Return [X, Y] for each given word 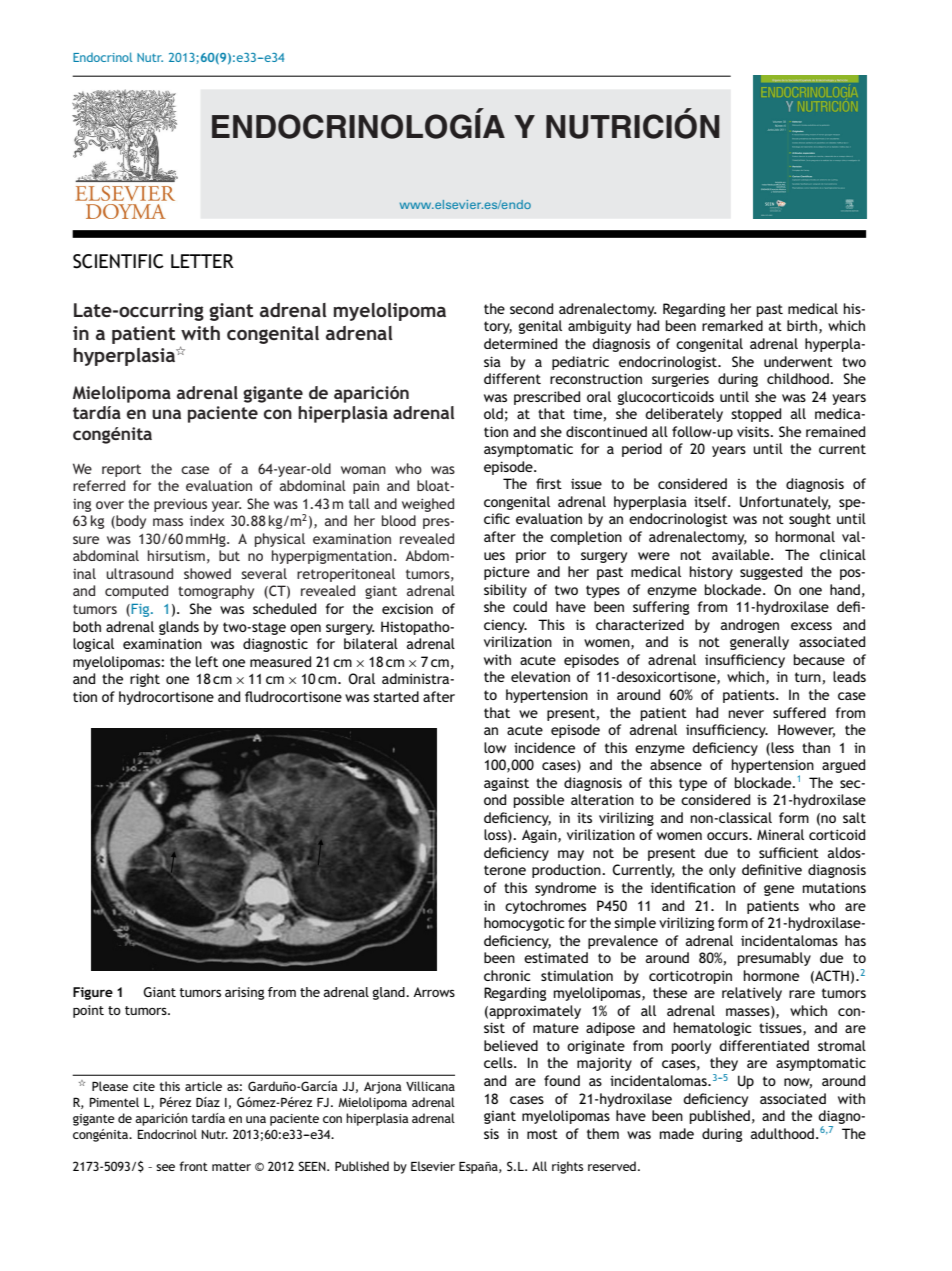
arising [244, 993]
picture [507, 573]
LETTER [202, 261]
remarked [732, 325]
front [193, 1166]
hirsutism [176, 555]
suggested [771, 573]
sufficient [789, 852]
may [571, 855]
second [531, 308]
